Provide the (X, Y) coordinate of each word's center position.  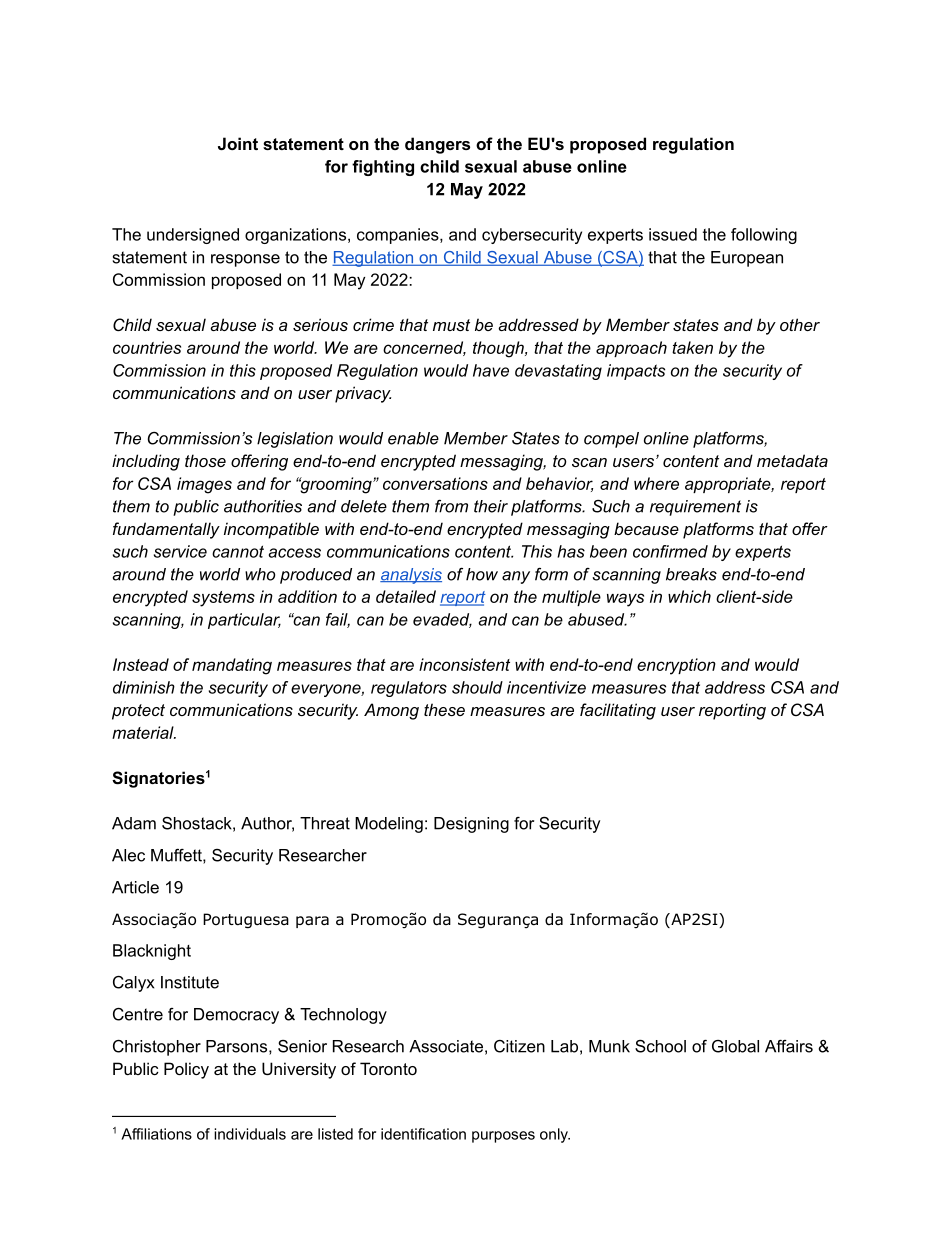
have (491, 370)
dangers (437, 145)
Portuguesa (246, 921)
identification (423, 1134)
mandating (232, 666)
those (205, 460)
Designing (471, 825)
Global (735, 1046)
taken (692, 347)
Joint (238, 143)
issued (673, 234)
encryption (676, 666)
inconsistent (464, 664)
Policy (186, 1070)
